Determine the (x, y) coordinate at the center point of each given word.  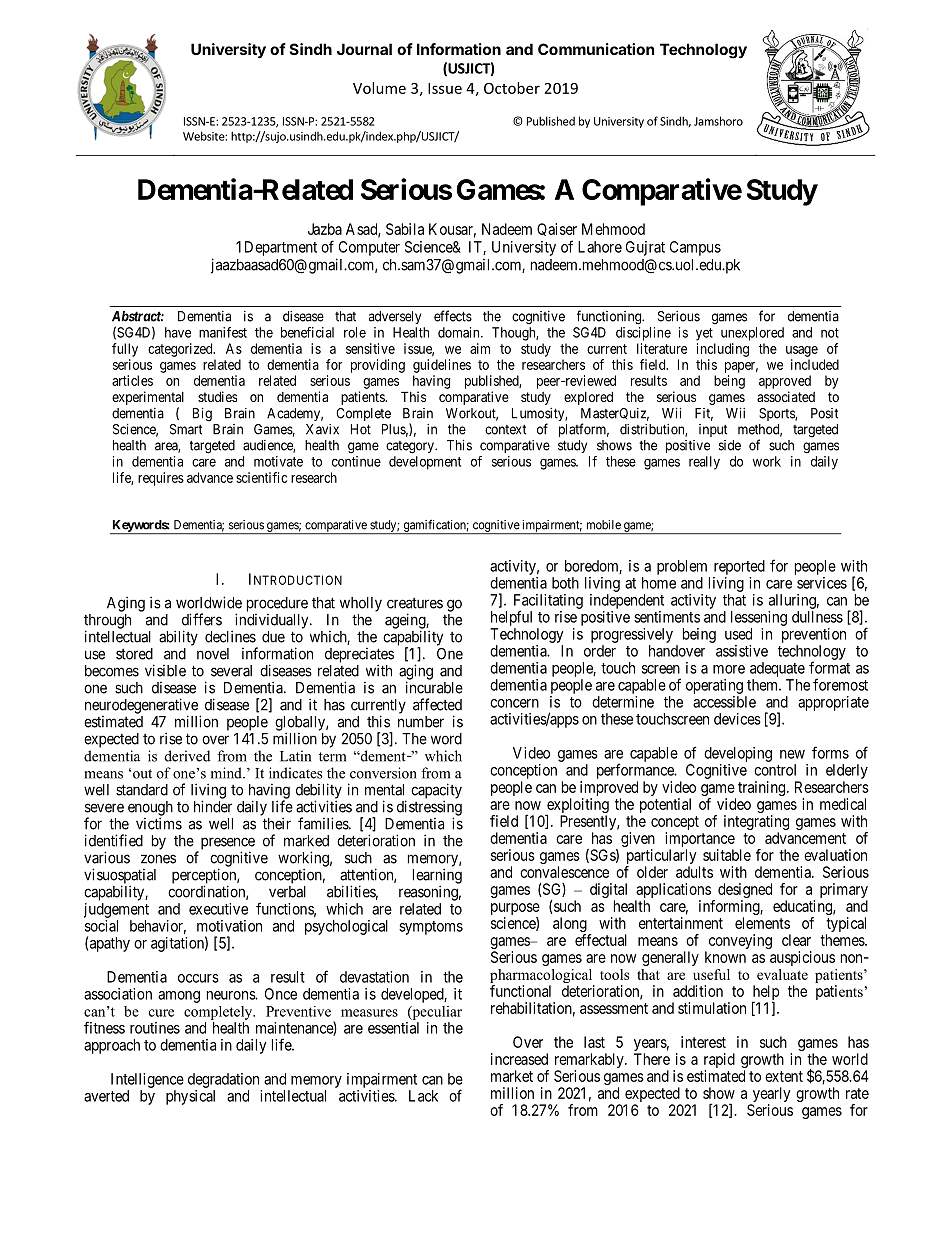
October (512, 88)
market (512, 1076)
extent (784, 1076)
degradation (223, 1080)
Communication (596, 49)
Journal (364, 49)
